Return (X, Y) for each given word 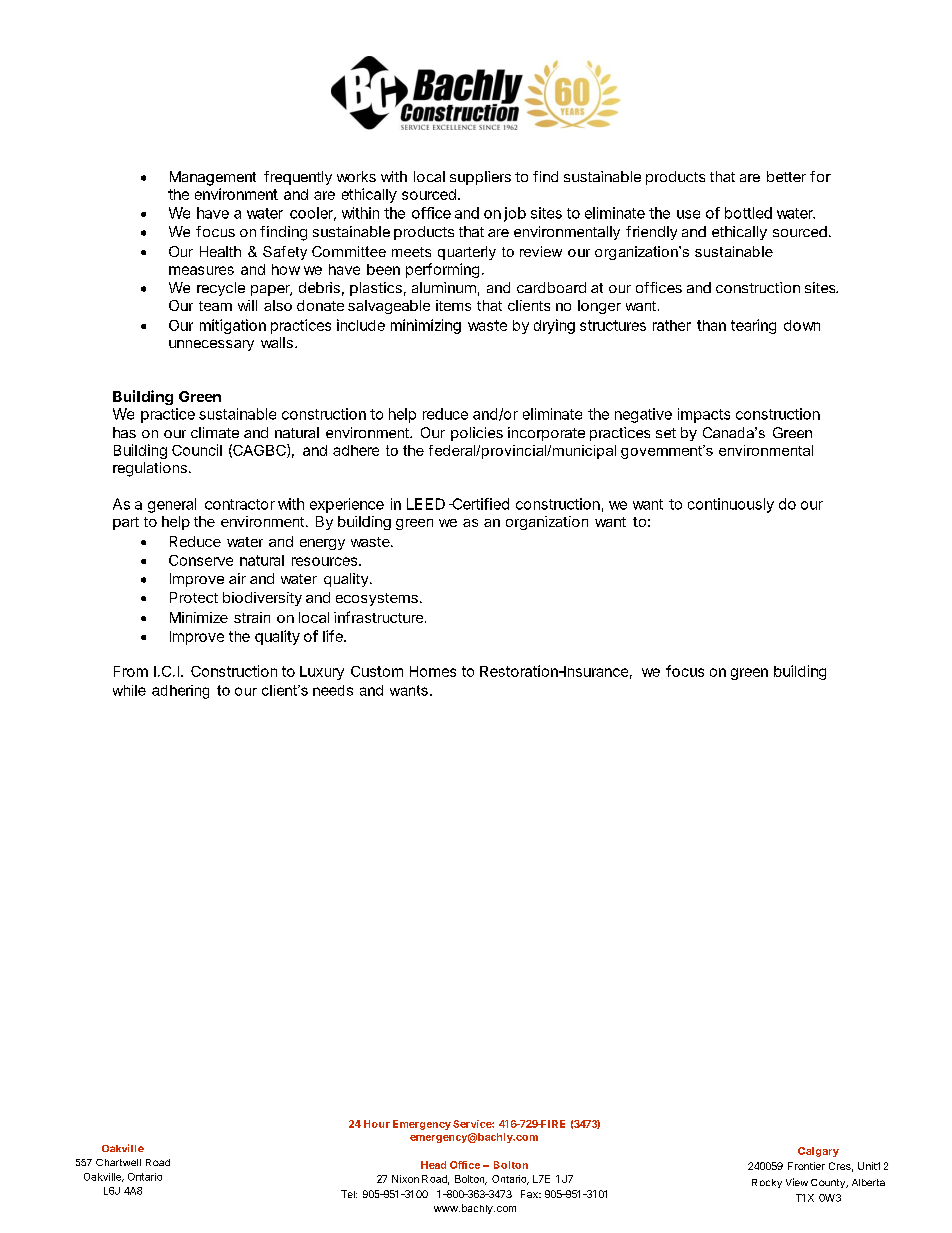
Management (213, 178)
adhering (180, 692)
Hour (377, 1124)
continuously (731, 505)
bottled (748, 213)
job (515, 214)
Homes (433, 671)
